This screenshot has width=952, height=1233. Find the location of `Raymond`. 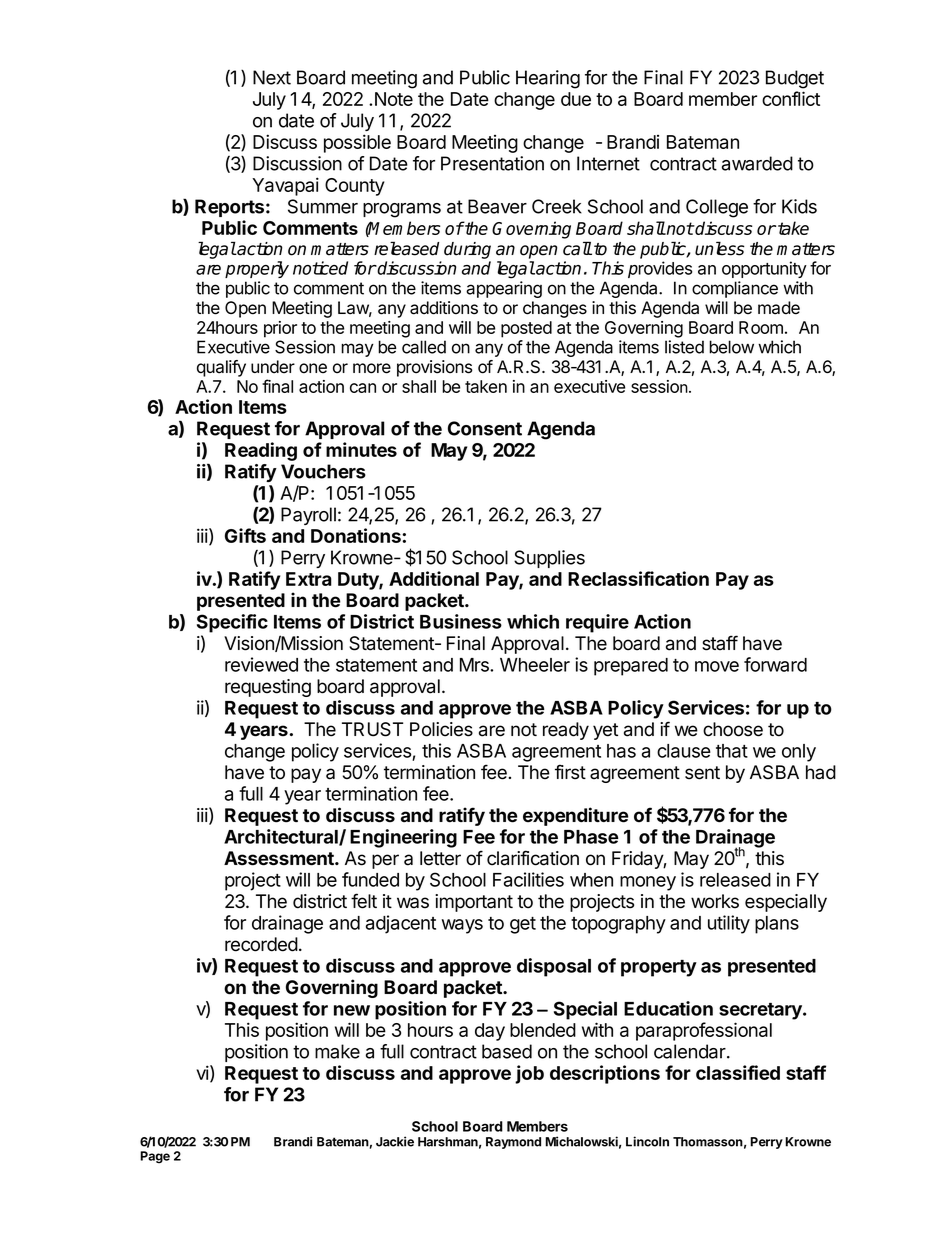

Raymond is located at coordinates (513, 1143).
